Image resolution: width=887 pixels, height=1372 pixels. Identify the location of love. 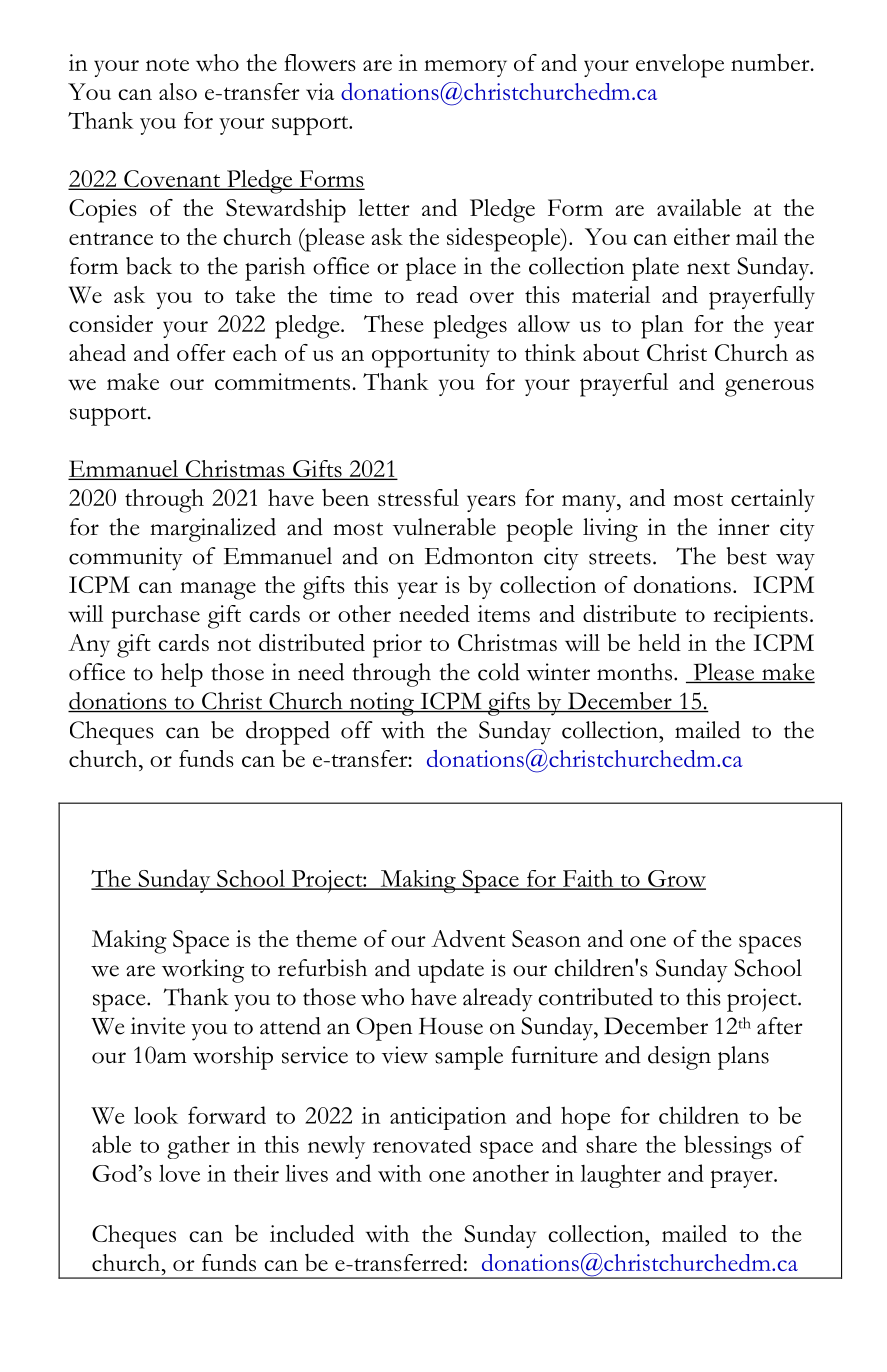
(179, 1173).
